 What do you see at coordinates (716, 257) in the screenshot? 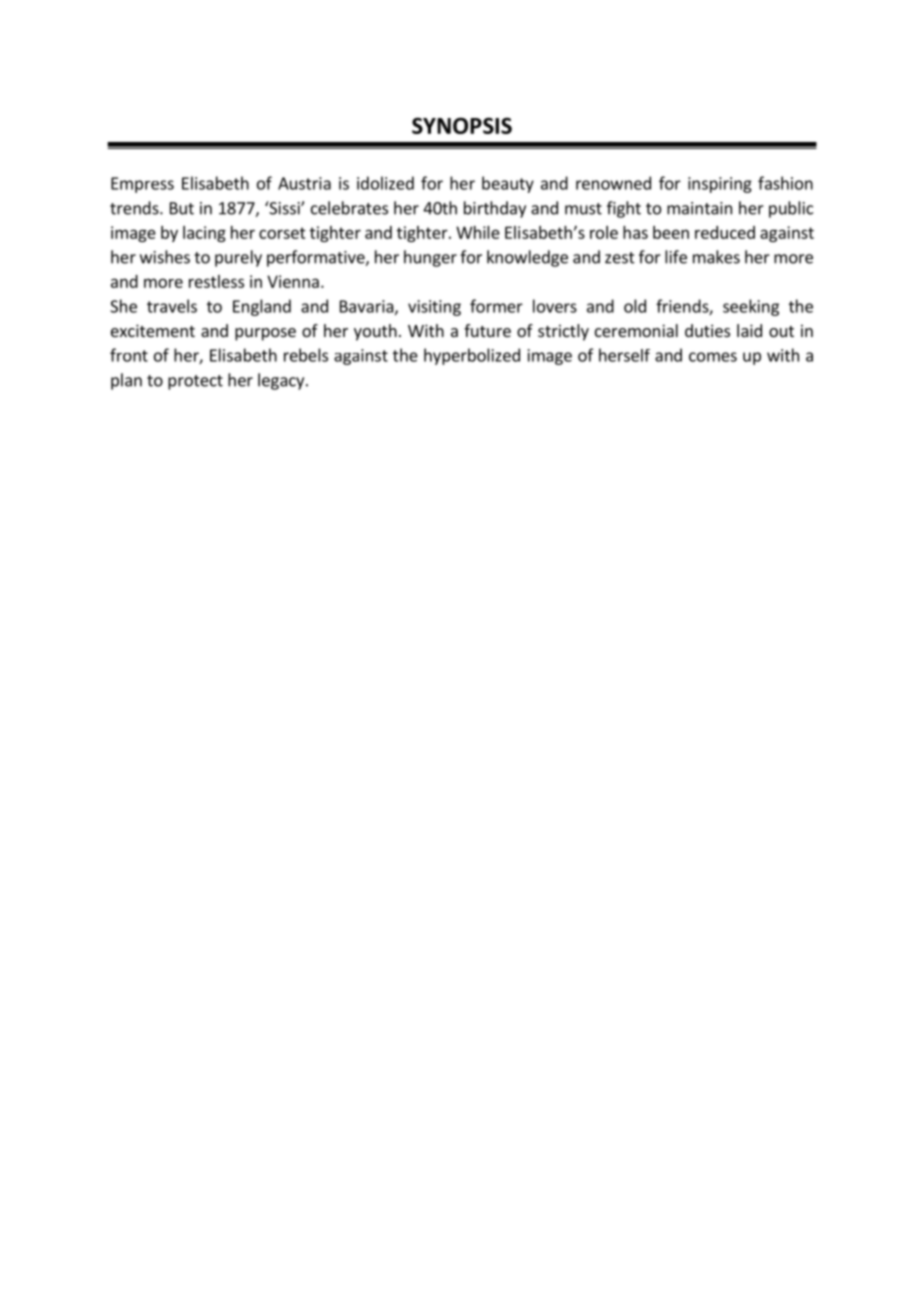
I see `makes` at bounding box center [716, 257].
